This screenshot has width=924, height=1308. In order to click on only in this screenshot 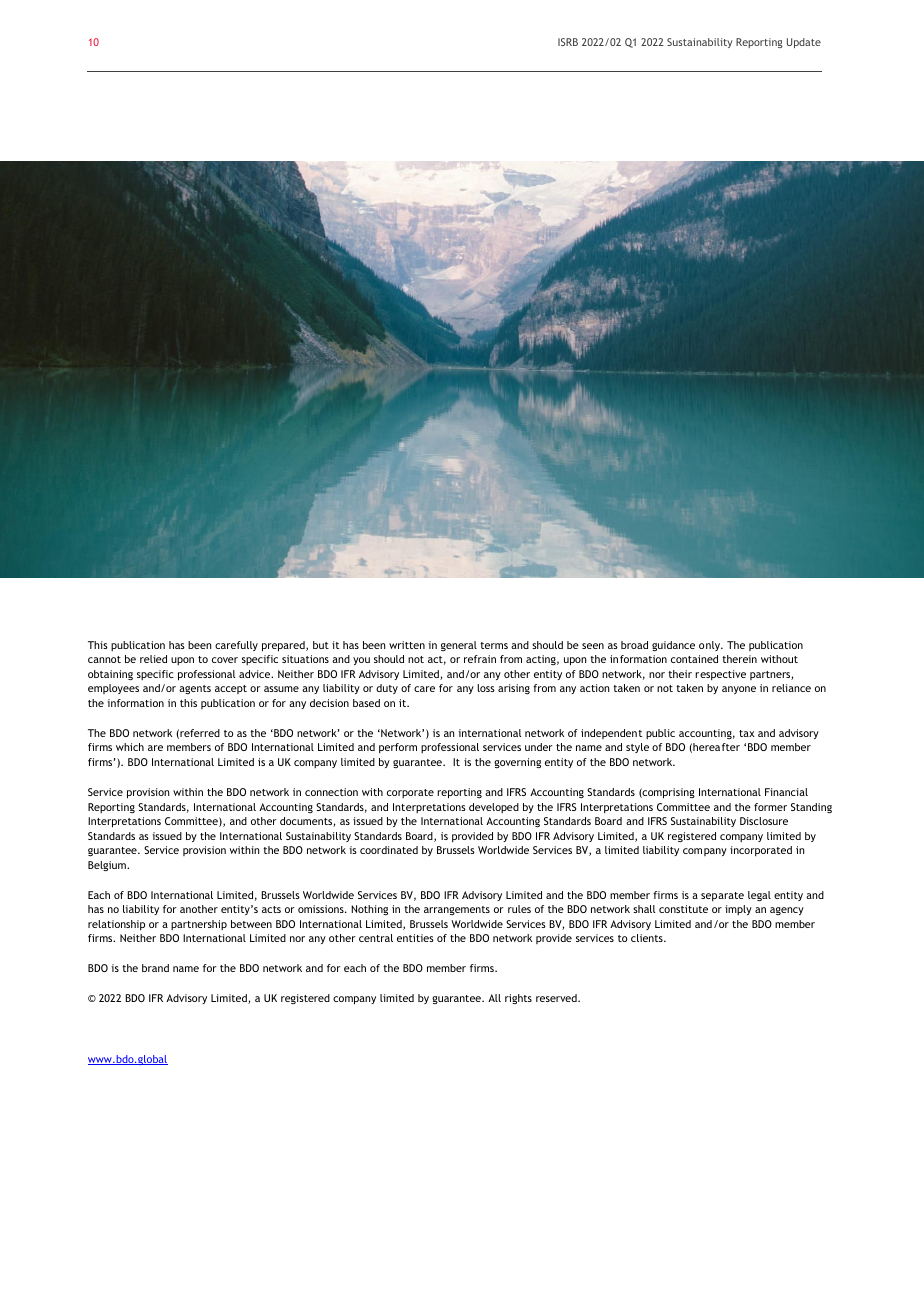, I will do `click(711, 646)`.
